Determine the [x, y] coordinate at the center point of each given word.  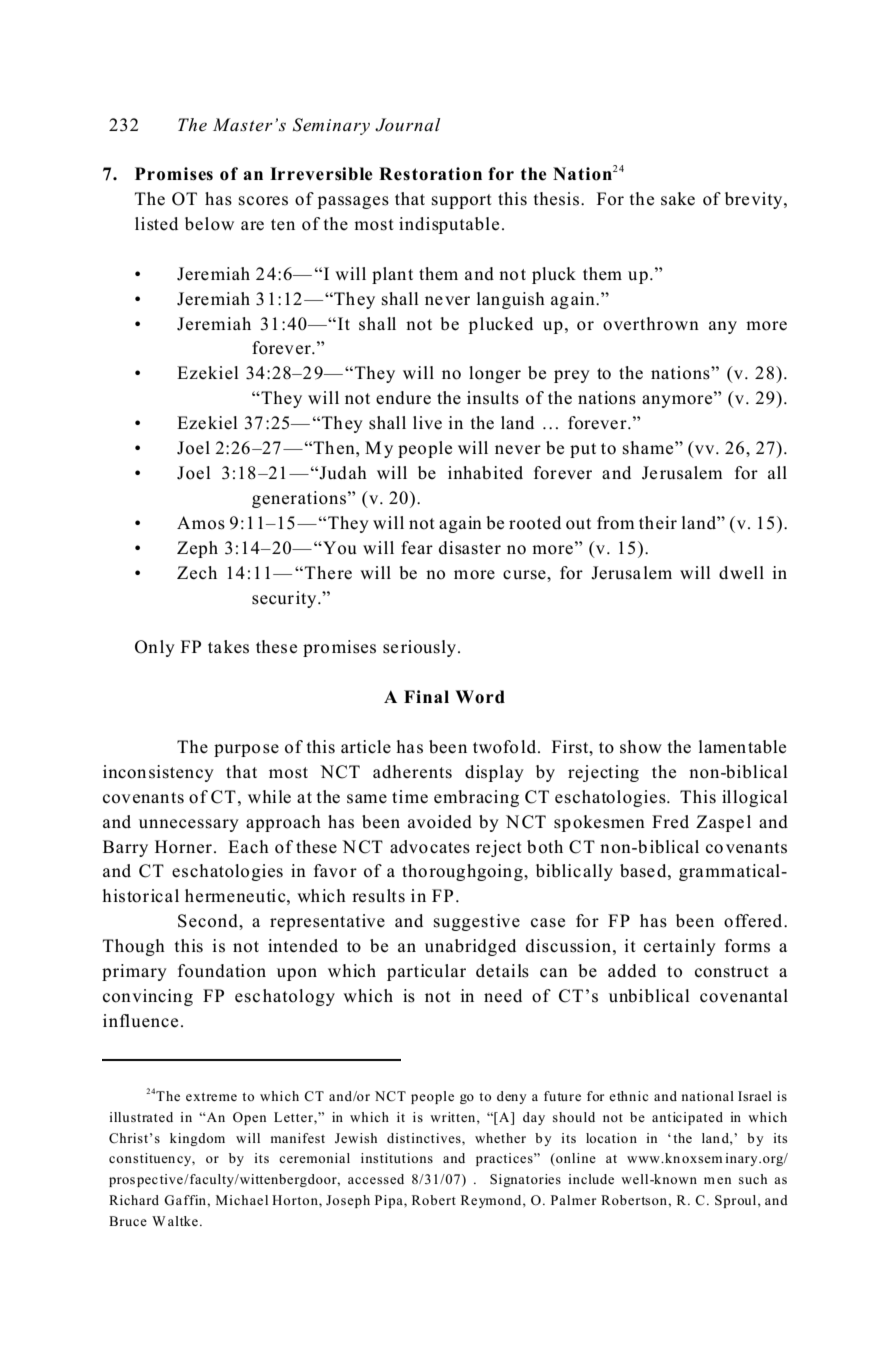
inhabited [485, 473]
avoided [440, 822]
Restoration [430, 174]
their [658, 522]
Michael [242, 1200]
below [209, 224]
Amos [201, 523]
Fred [670, 822]
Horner [183, 847]
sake [678, 199]
